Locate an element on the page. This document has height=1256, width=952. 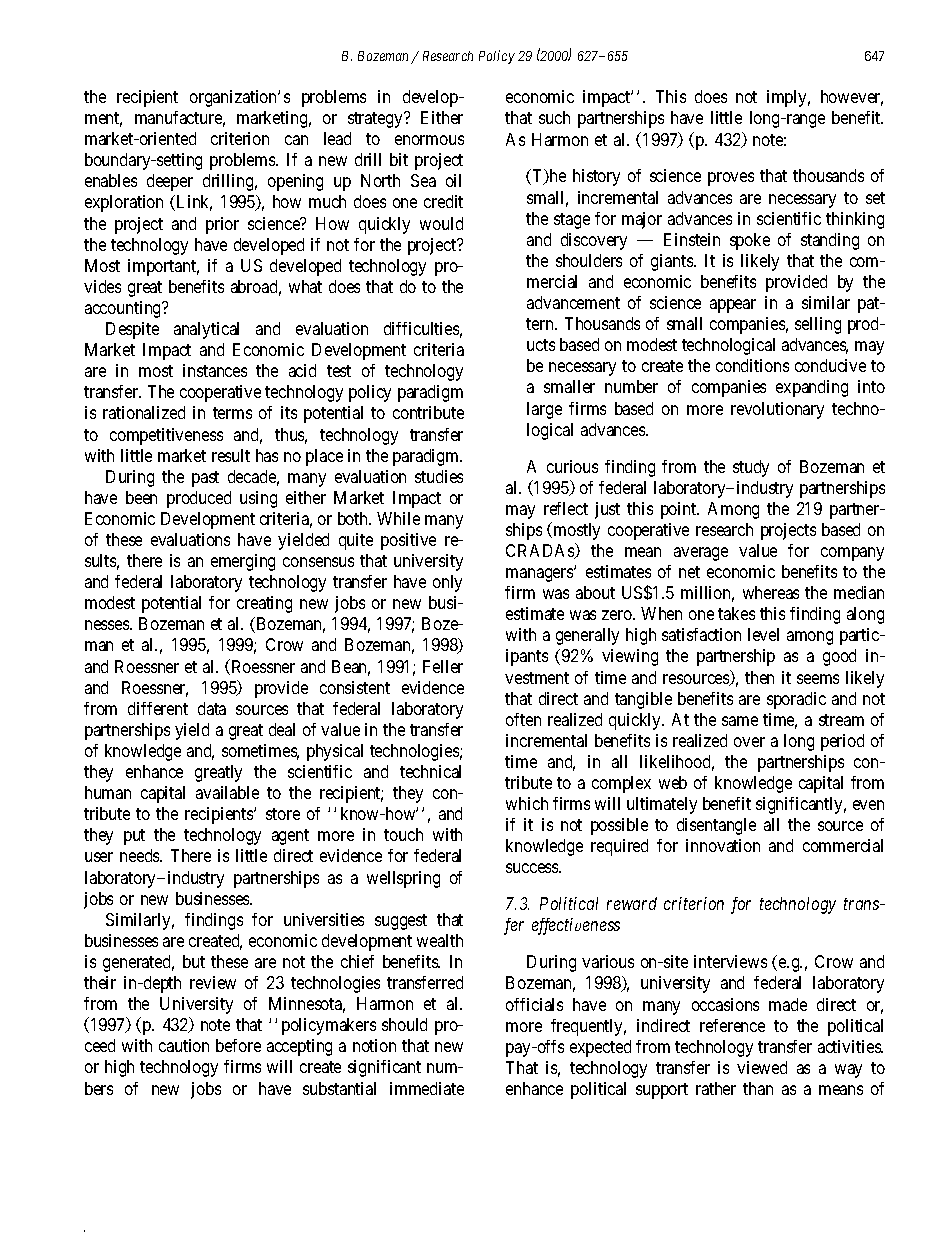
thinking is located at coordinates (855, 220).
